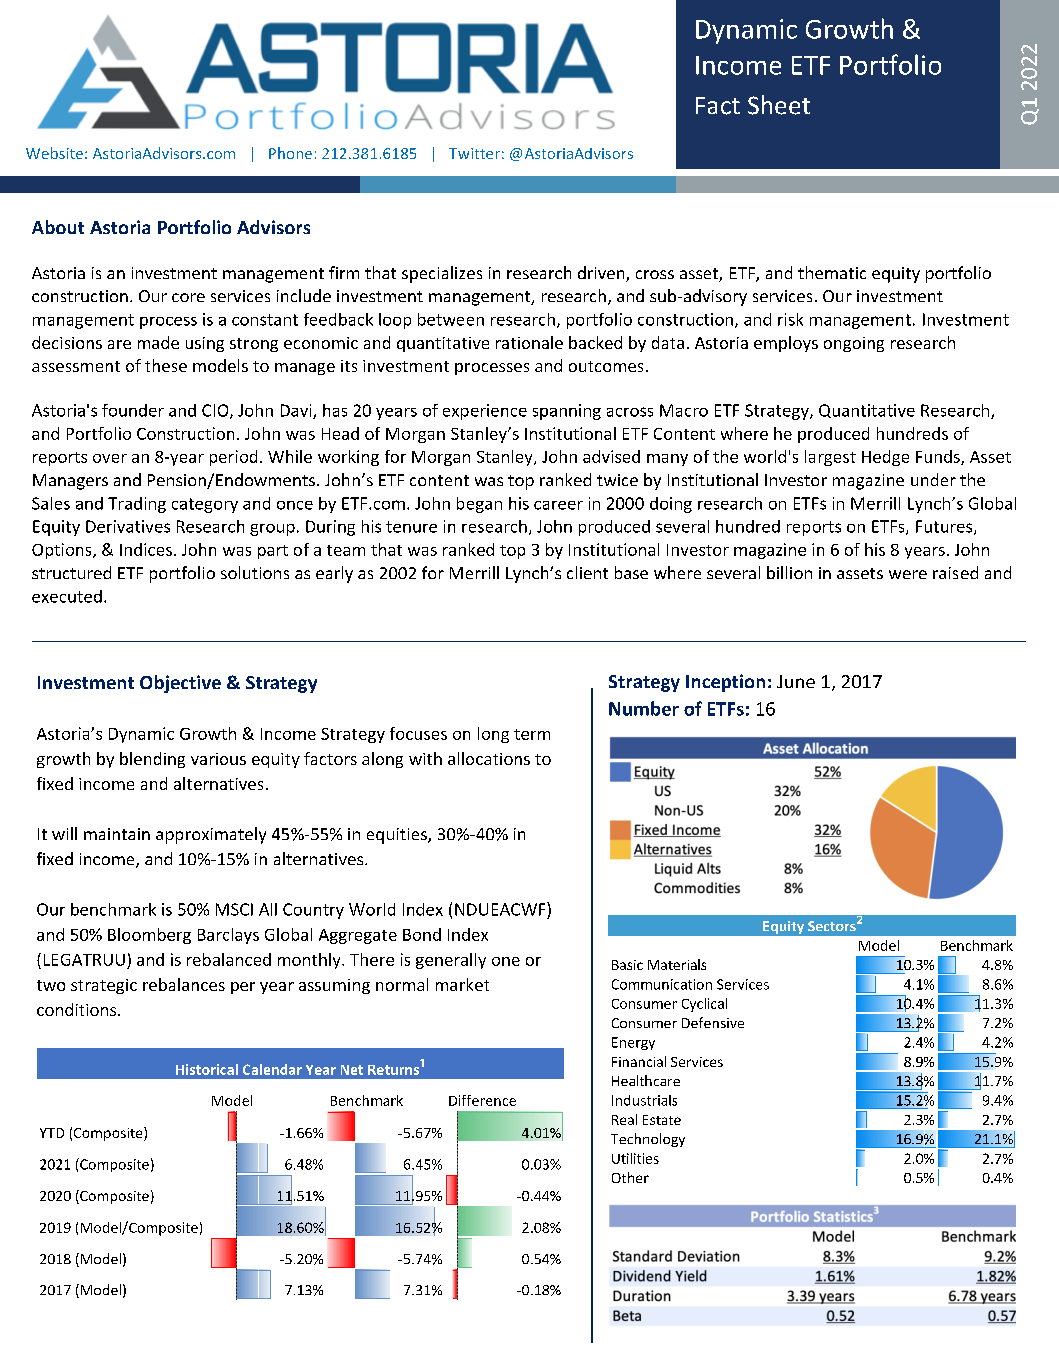  I want to click on thematic, so click(832, 272).
